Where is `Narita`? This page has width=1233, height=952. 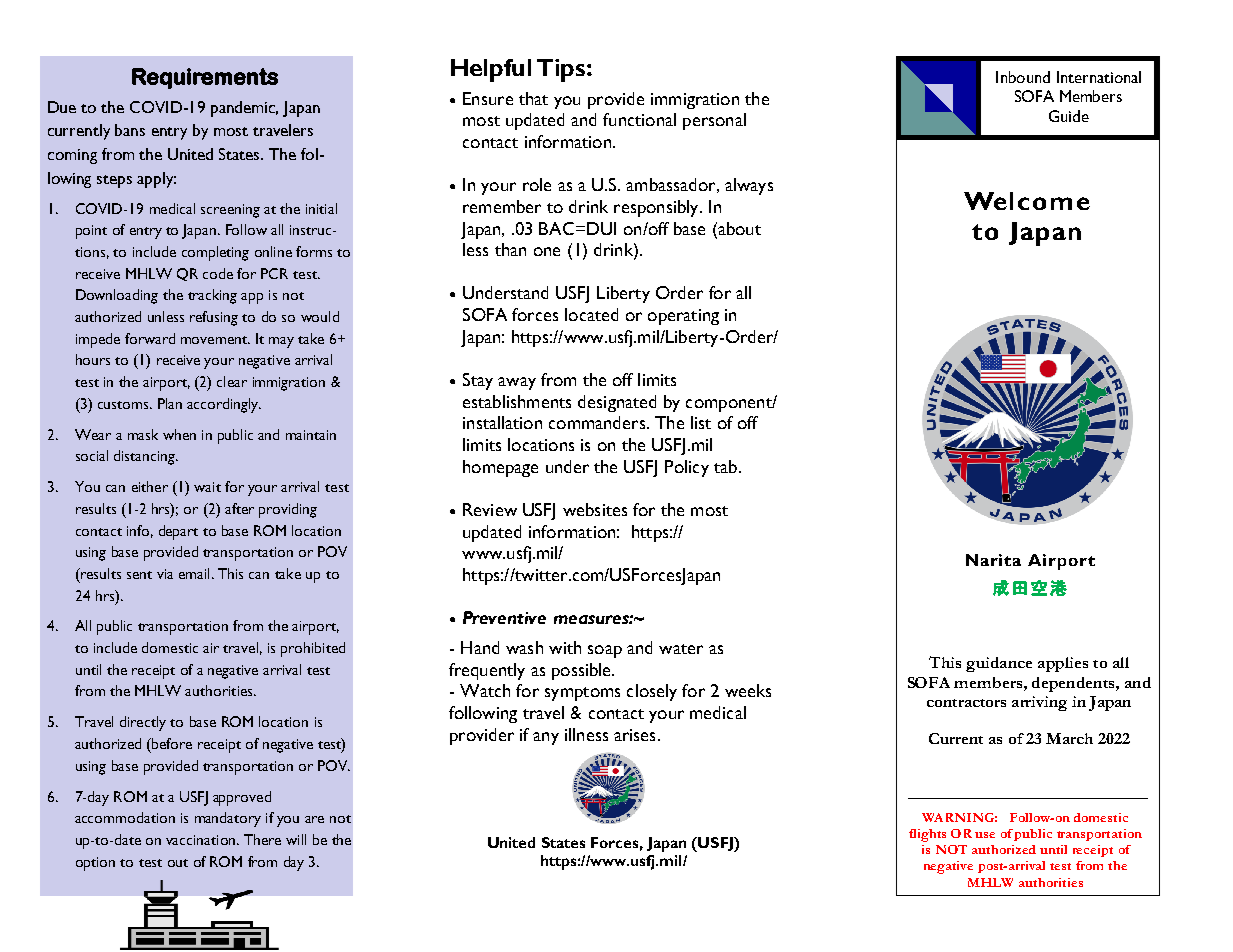 Narita is located at coordinates (993, 560).
